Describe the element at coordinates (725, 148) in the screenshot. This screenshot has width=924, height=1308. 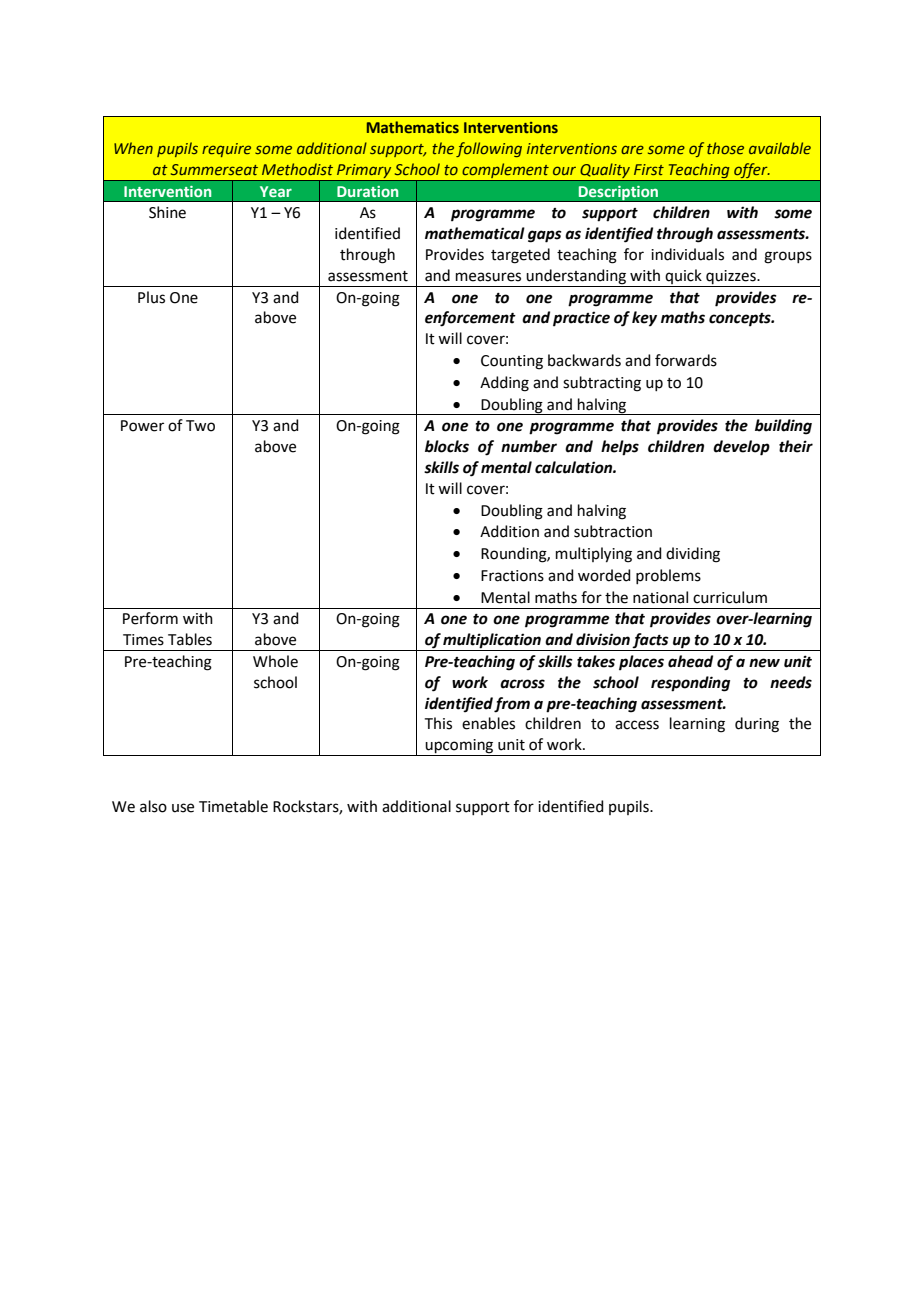
I see `those` at that location.
